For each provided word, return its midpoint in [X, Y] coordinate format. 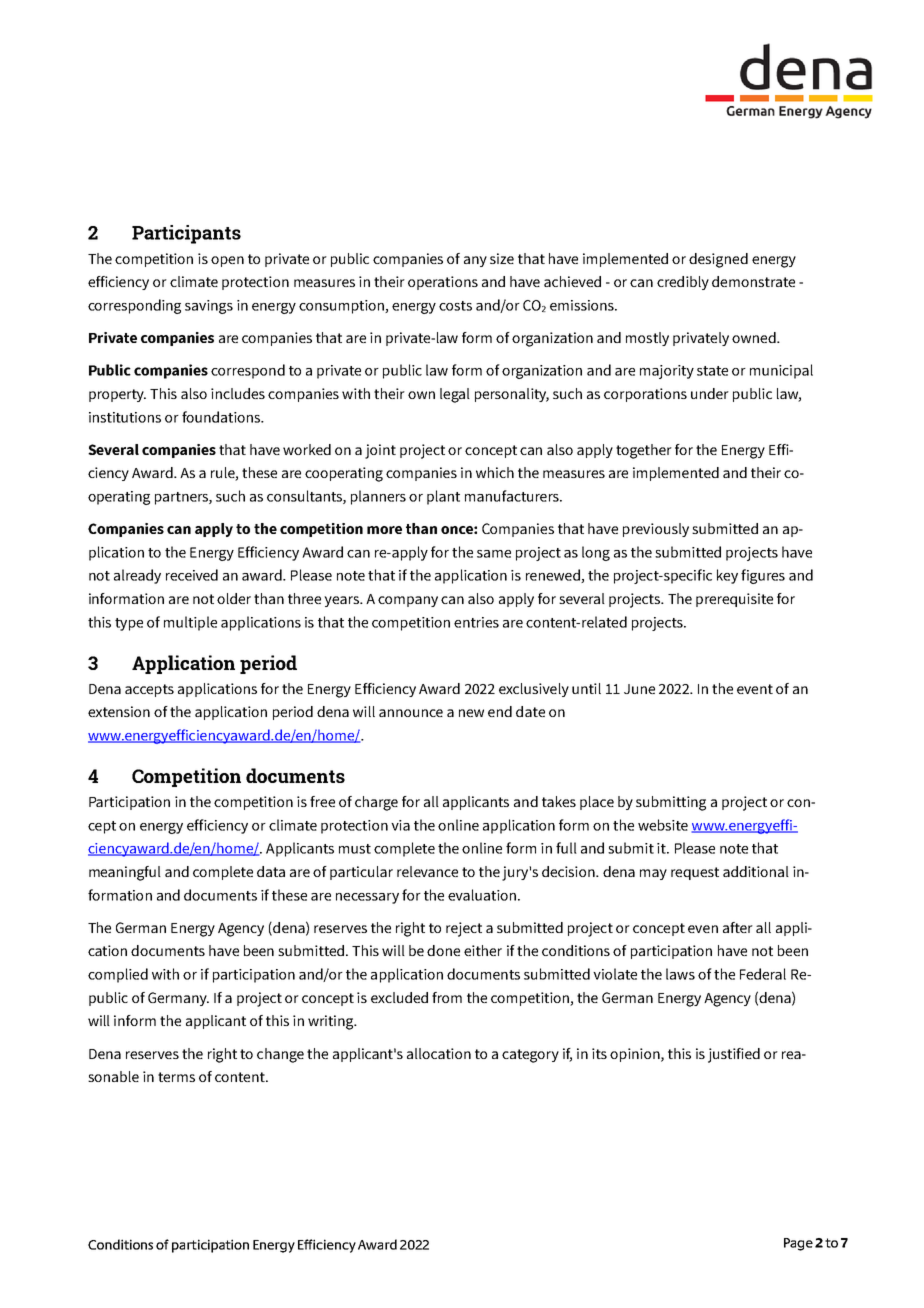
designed [718, 260]
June [639, 689]
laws [680, 974]
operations [443, 283]
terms [176, 1077]
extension [119, 711]
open [227, 261]
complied [118, 975]
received [192, 575]
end [500, 711]
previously [656, 530]
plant [443, 497]
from [447, 997]
